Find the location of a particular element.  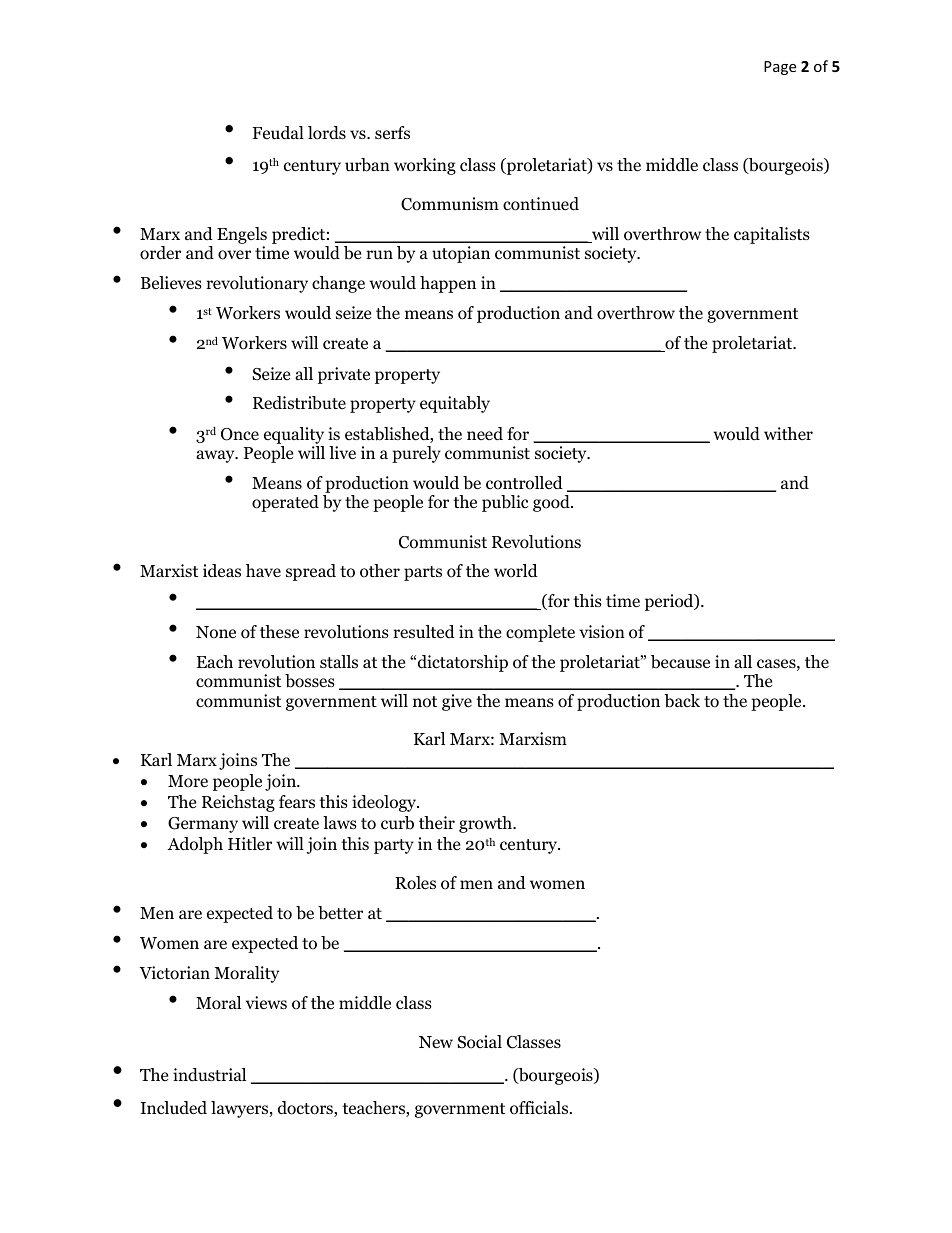

serfs is located at coordinates (392, 132).
